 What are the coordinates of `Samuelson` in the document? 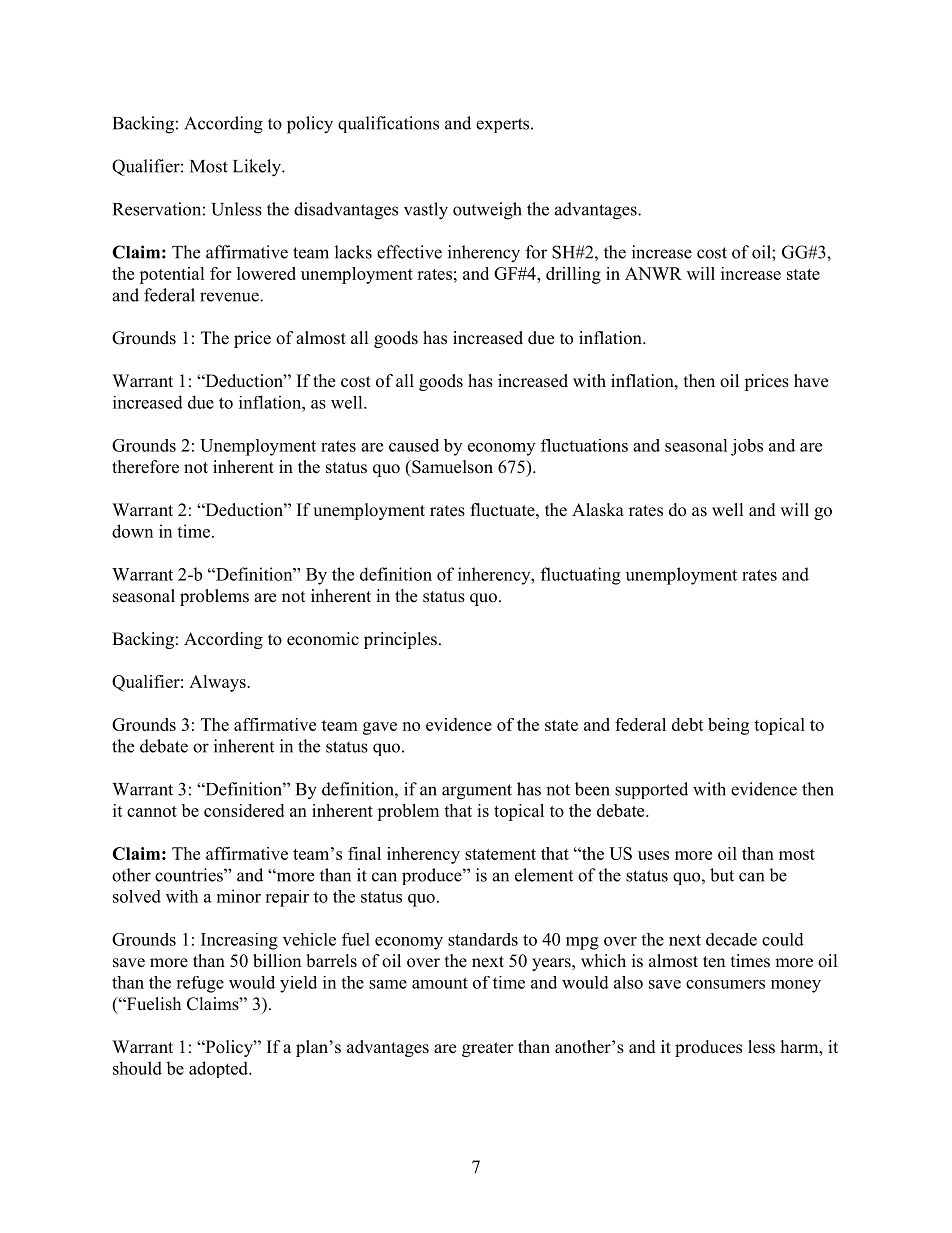 It's located at (451, 467).
